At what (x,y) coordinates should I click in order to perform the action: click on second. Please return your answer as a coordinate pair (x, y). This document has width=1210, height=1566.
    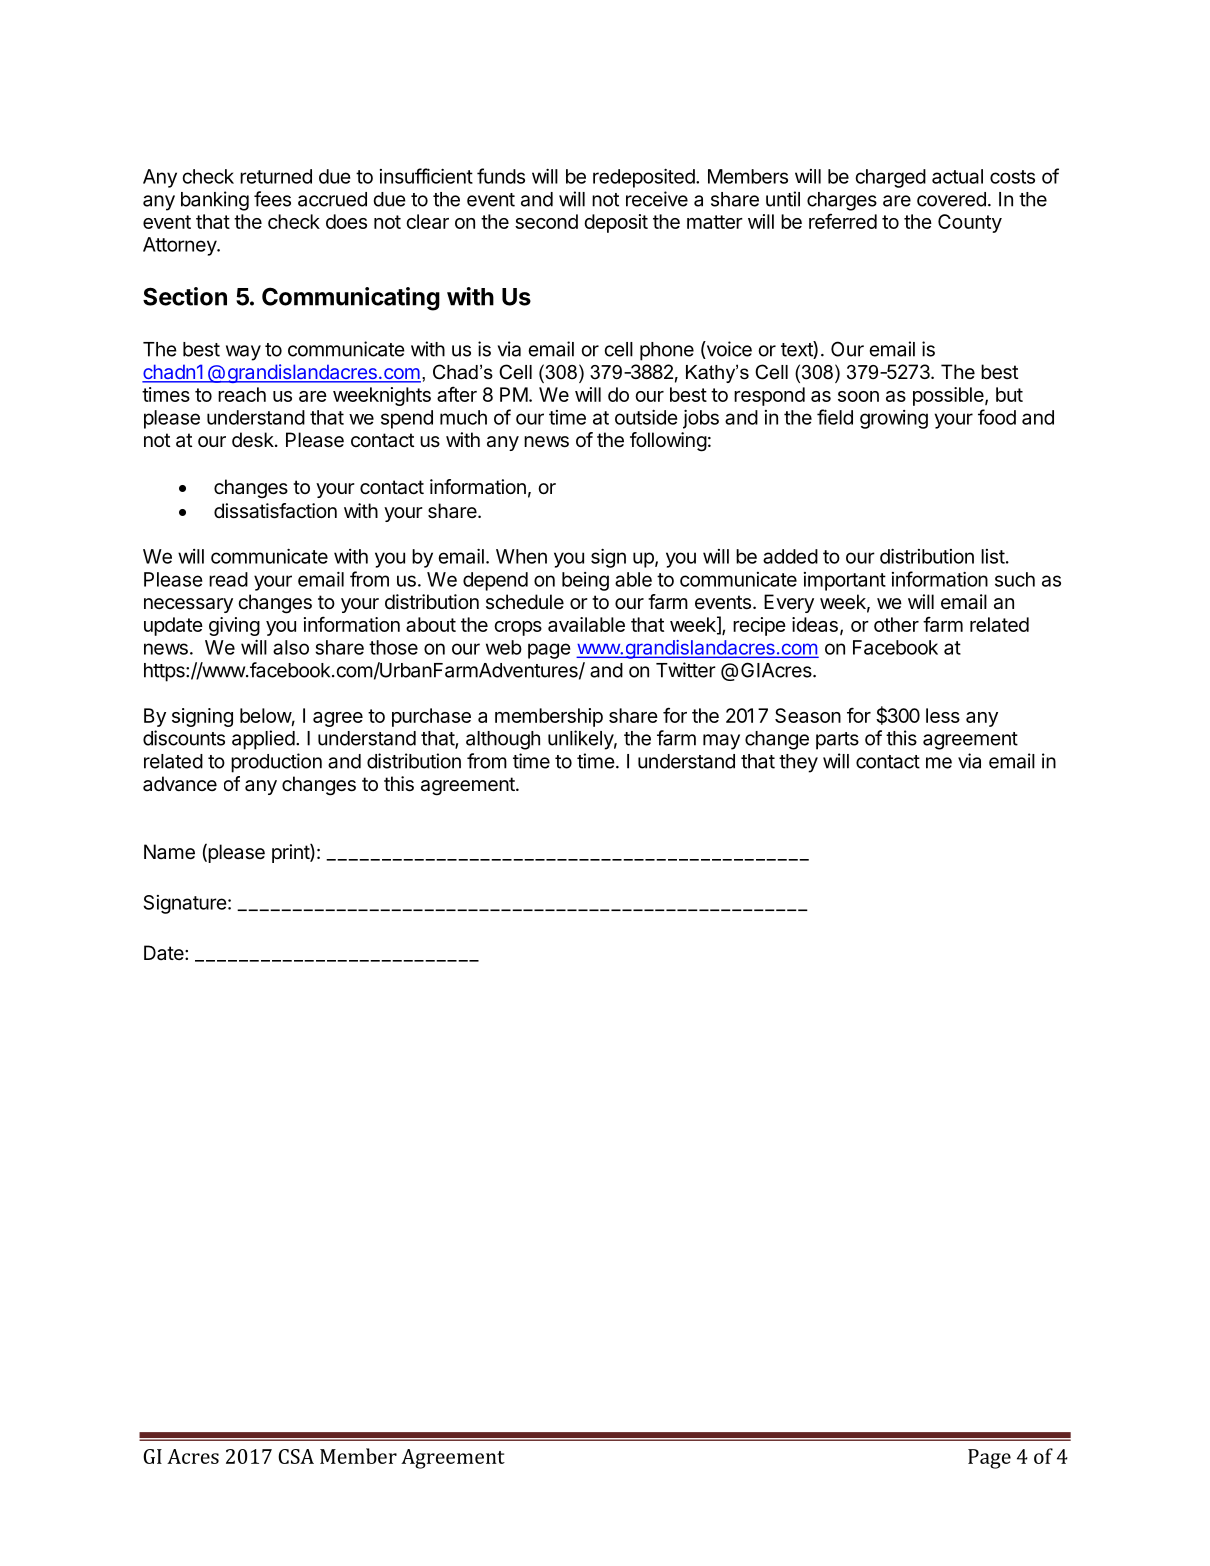
    Looking at the image, I should click on (546, 221).
